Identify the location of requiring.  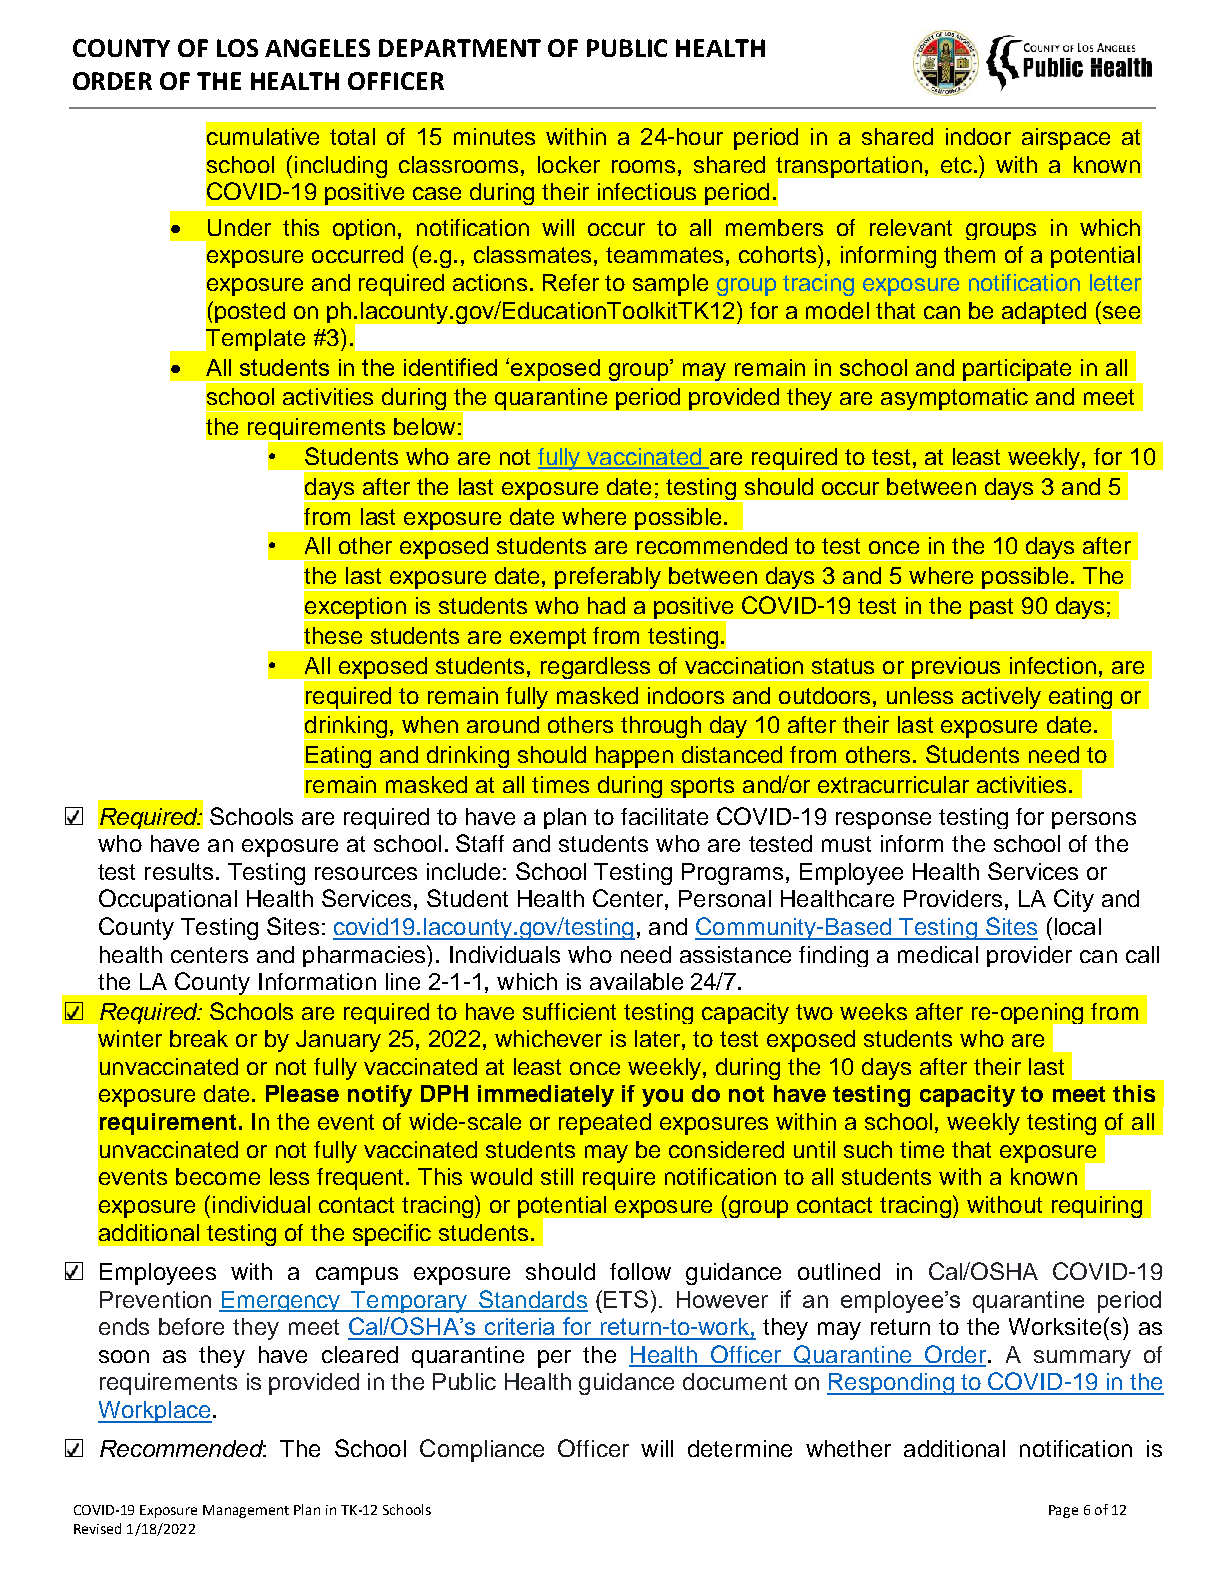
(1097, 1207).
